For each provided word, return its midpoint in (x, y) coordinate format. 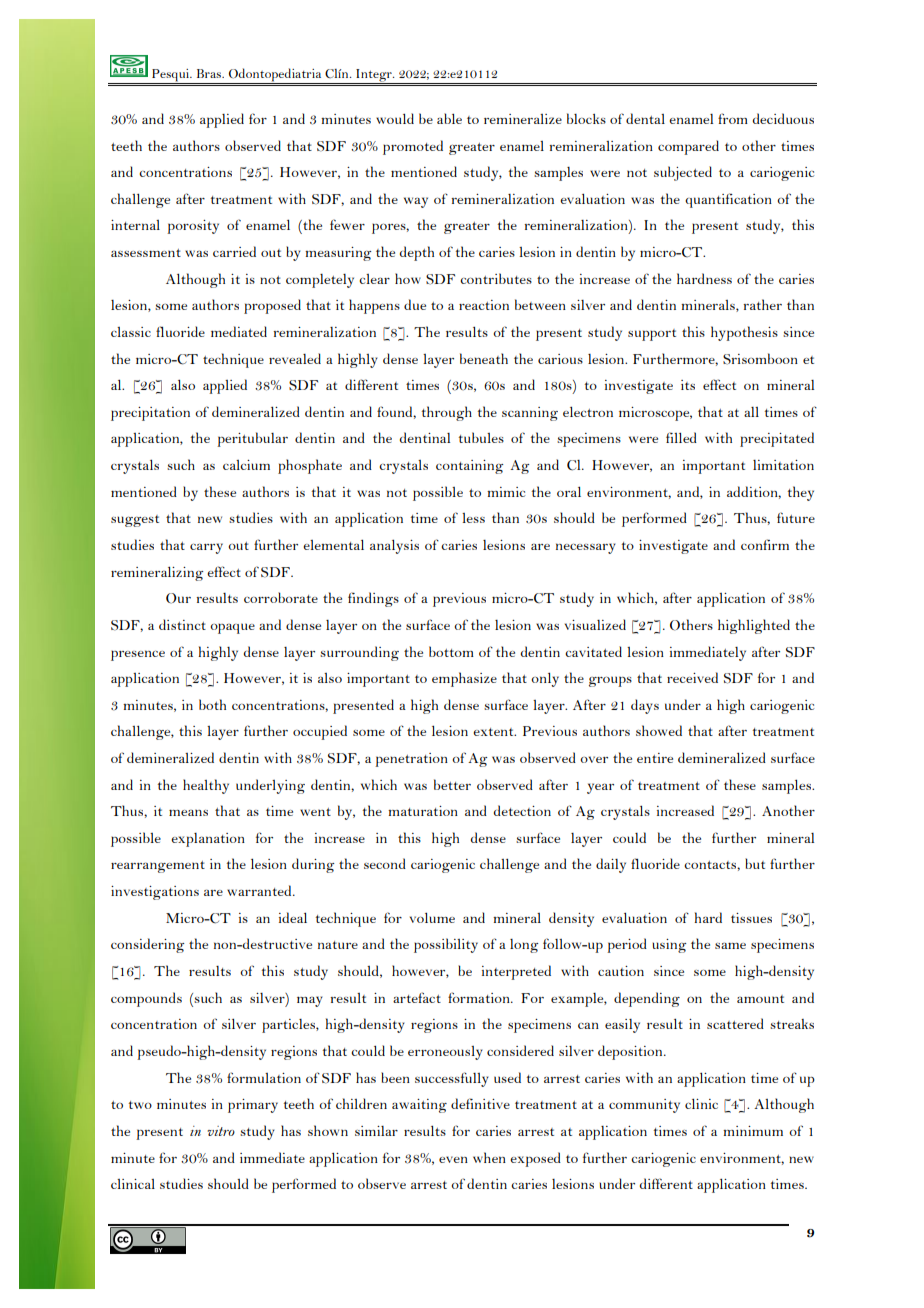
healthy (206, 786)
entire (655, 758)
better (452, 784)
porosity (193, 227)
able (449, 118)
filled (681, 437)
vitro (221, 1131)
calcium (246, 465)
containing (469, 467)
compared (688, 147)
